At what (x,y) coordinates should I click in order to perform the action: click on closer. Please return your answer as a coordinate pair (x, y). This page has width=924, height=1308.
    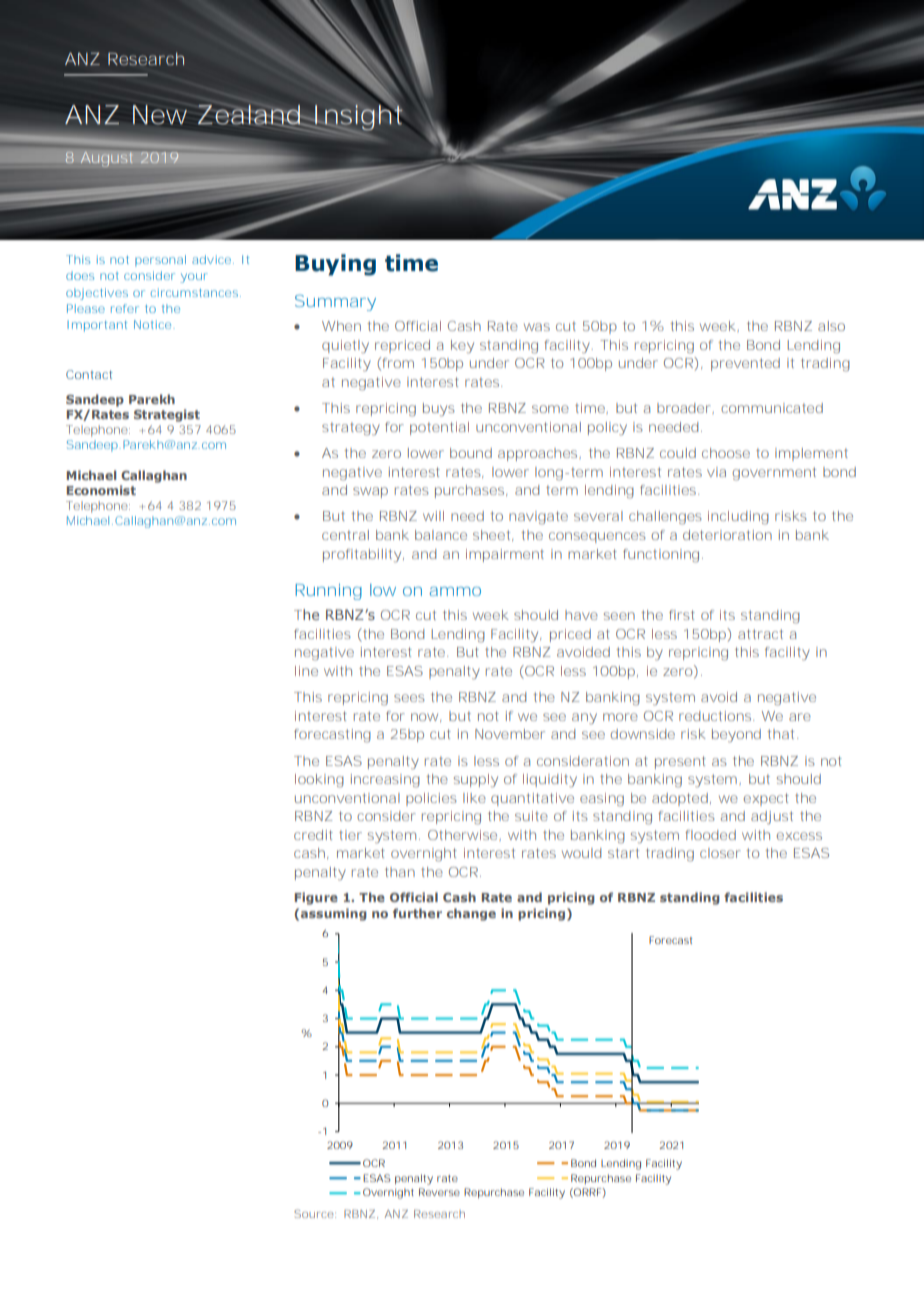
    Looking at the image, I should click on (720, 853).
